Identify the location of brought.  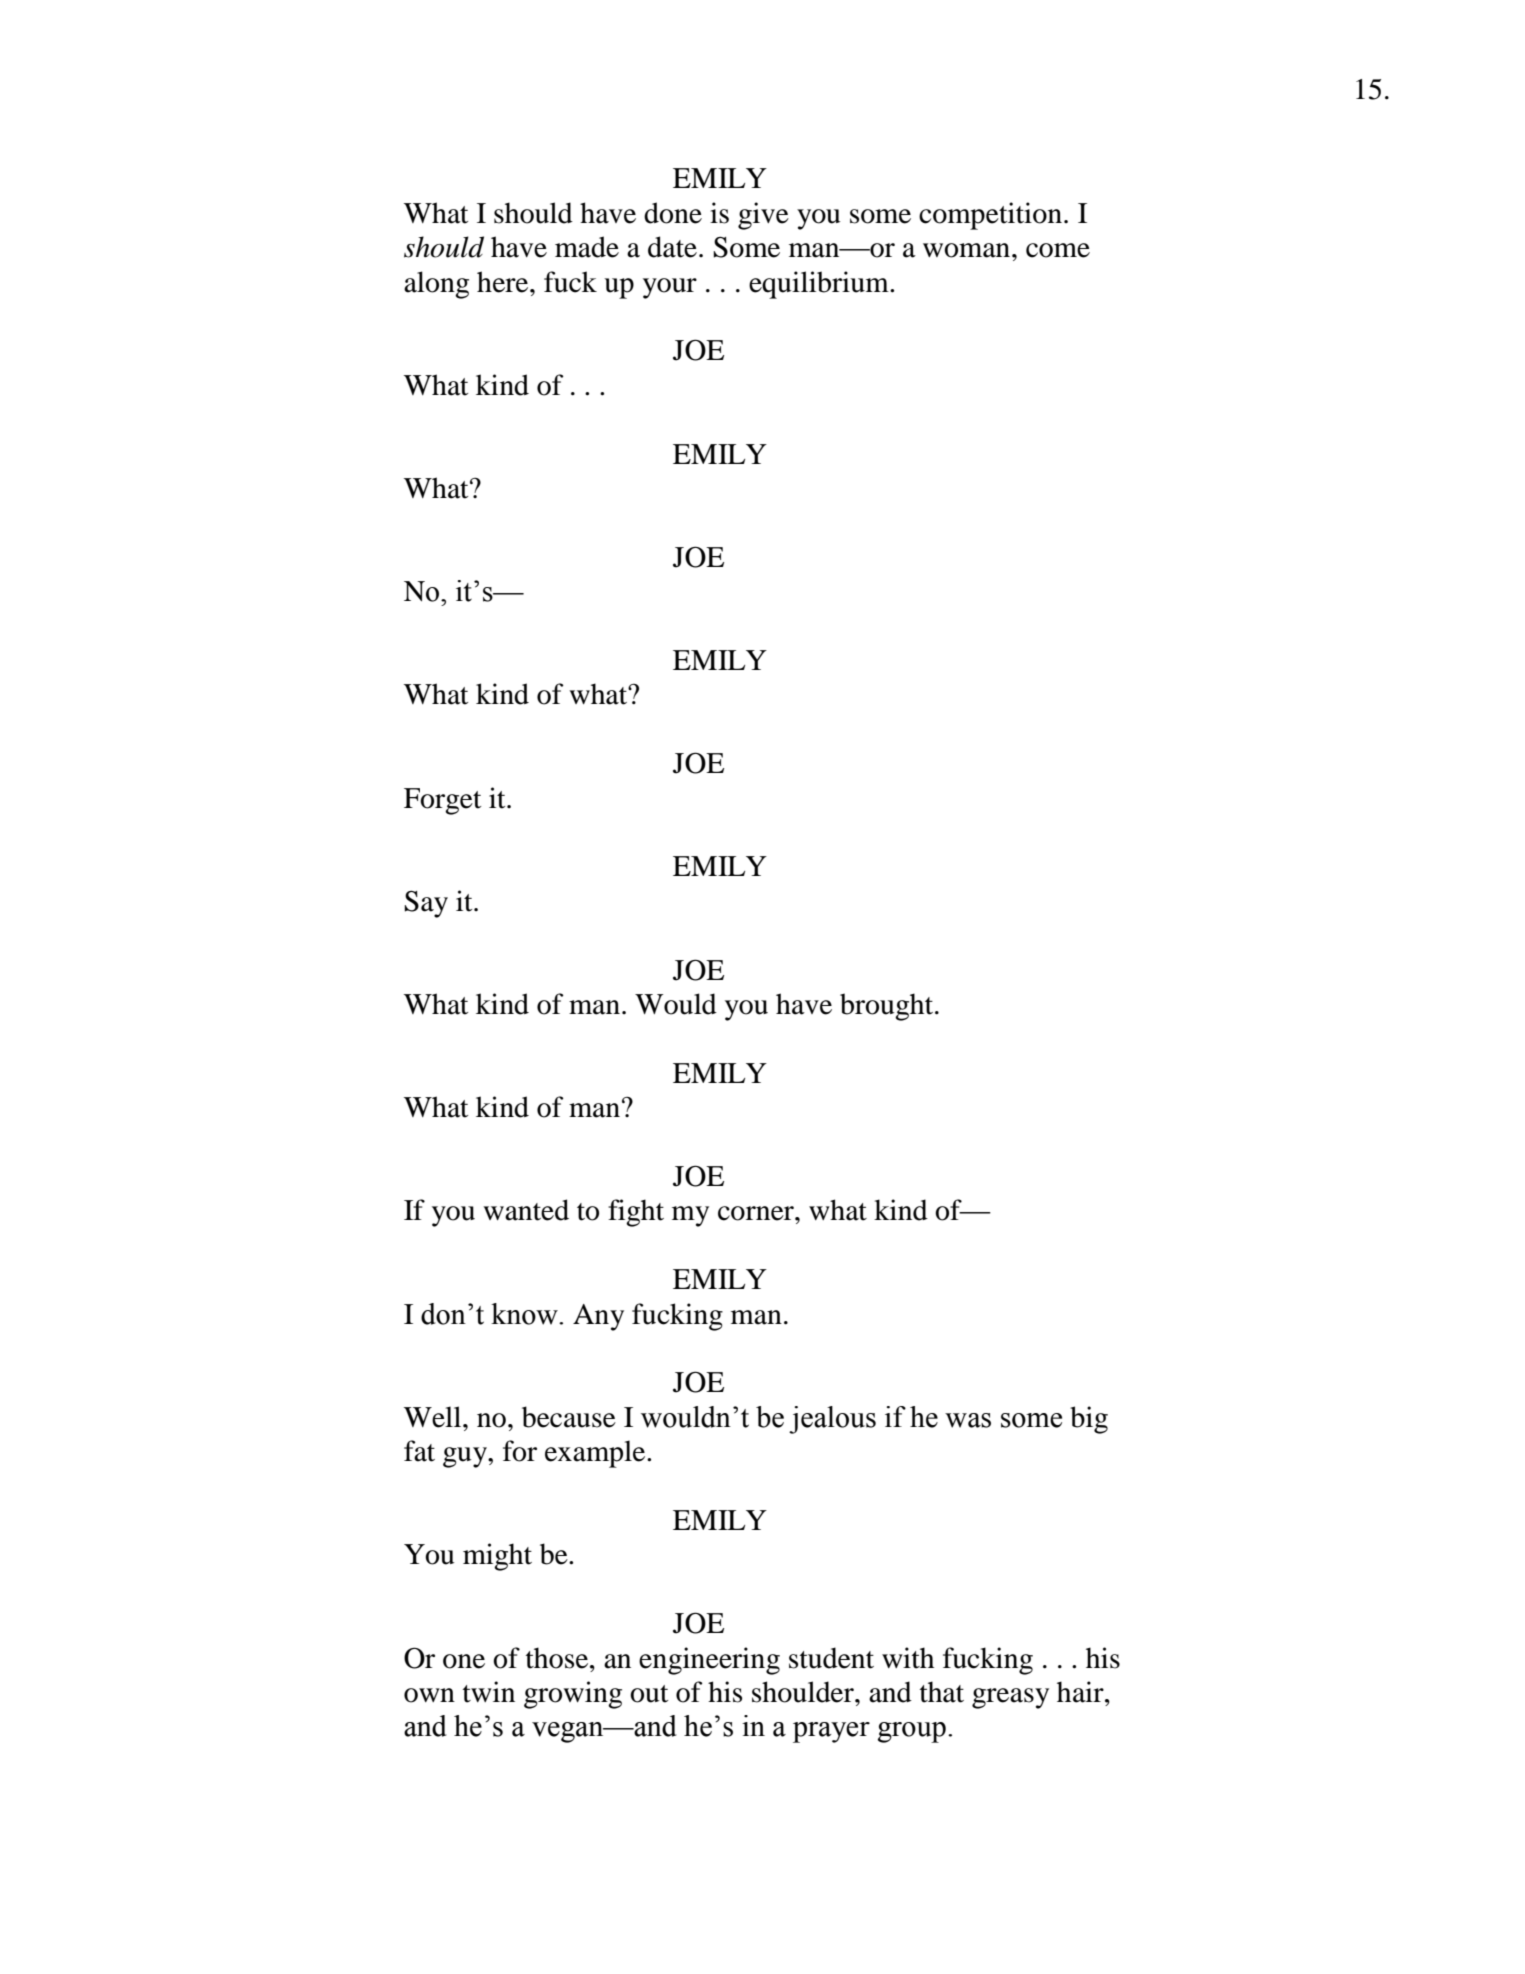
(888, 1007).
